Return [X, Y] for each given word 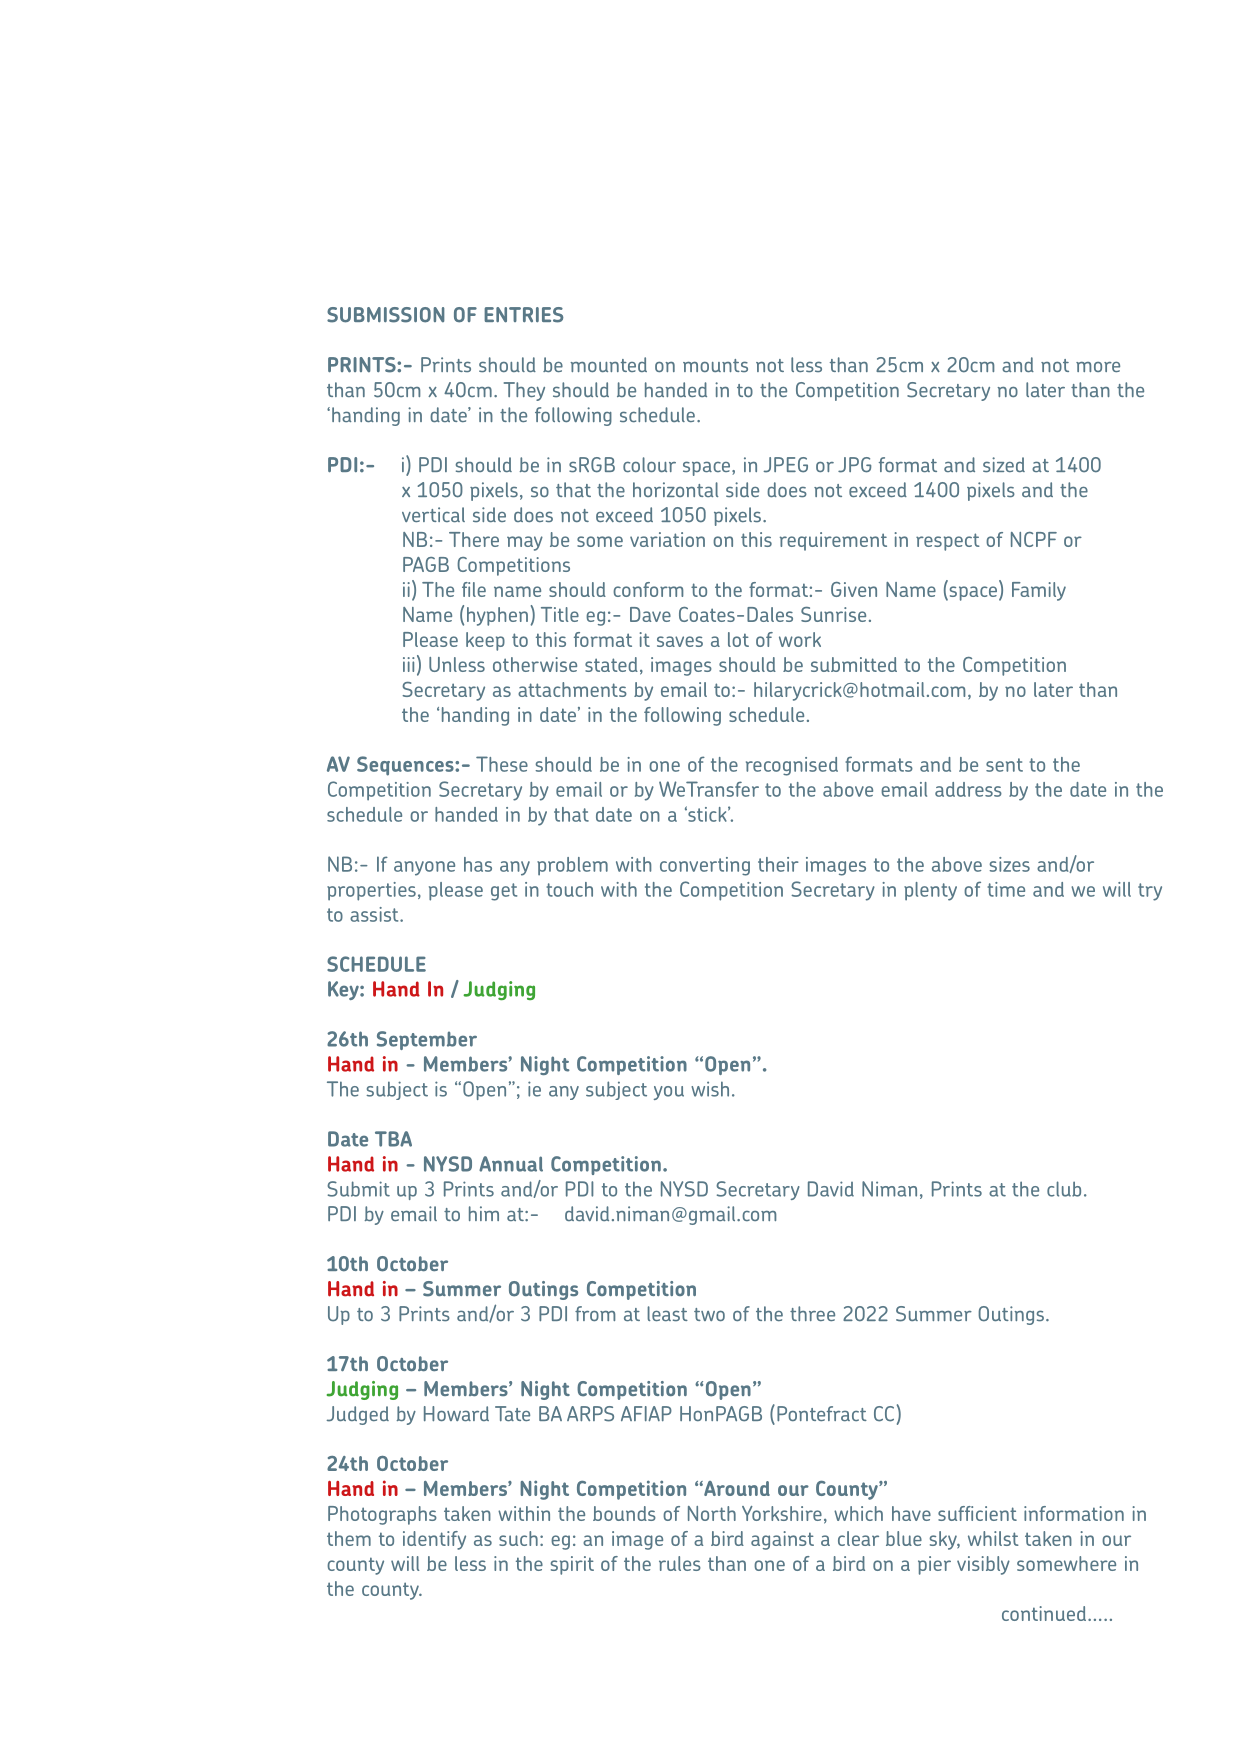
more [1098, 367]
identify [434, 1540]
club [1064, 1189]
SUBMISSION [386, 315]
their [778, 864]
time [1006, 889]
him [484, 1213]
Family [1039, 591]
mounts [715, 365]
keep [485, 641]
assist [375, 914]
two [709, 1314]
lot [738, 639]
